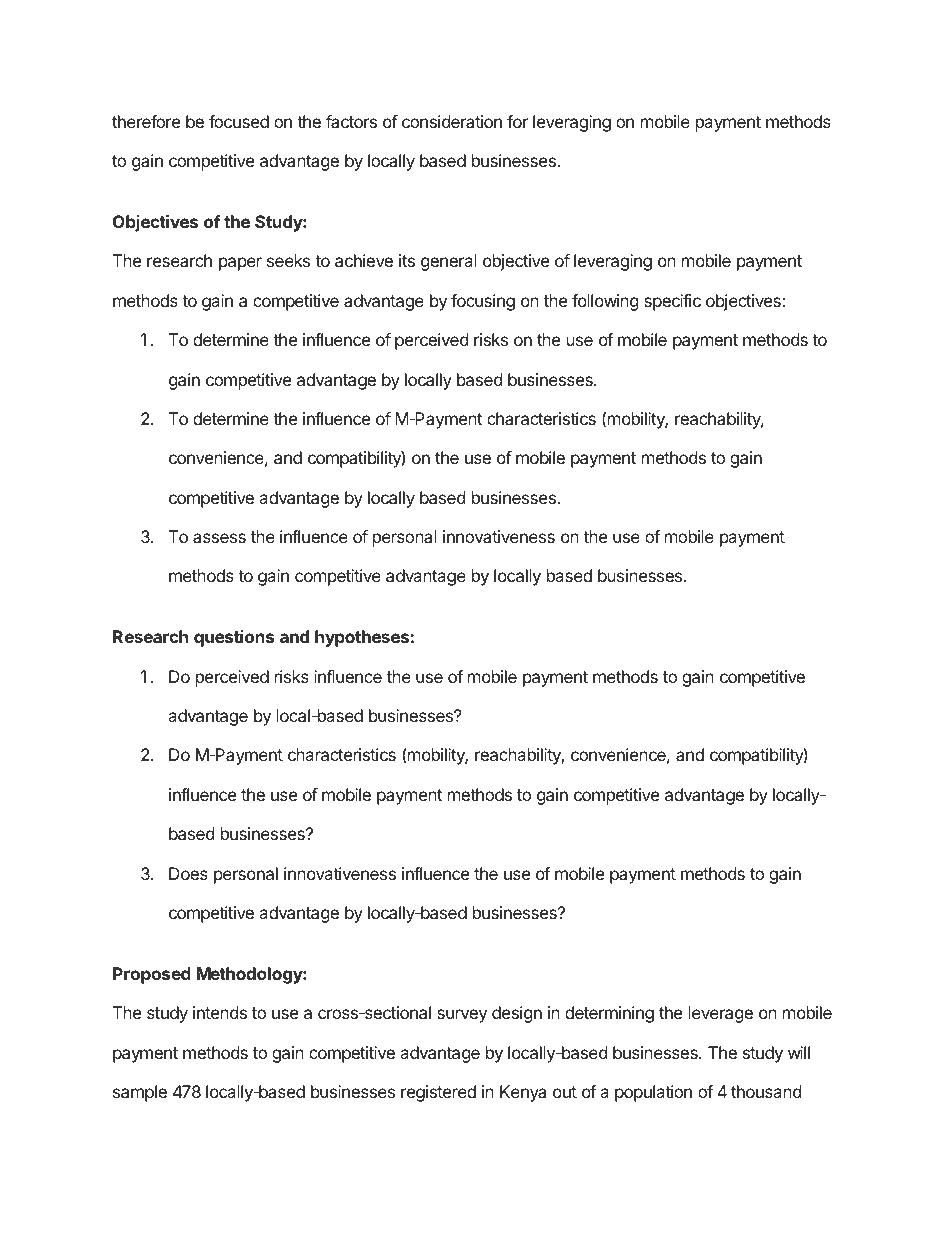 The height and width of the page is (1233, 952). What do you see at coordinates (672, 302) in the page?
I see `specific` at bounding box center [672, 302].
